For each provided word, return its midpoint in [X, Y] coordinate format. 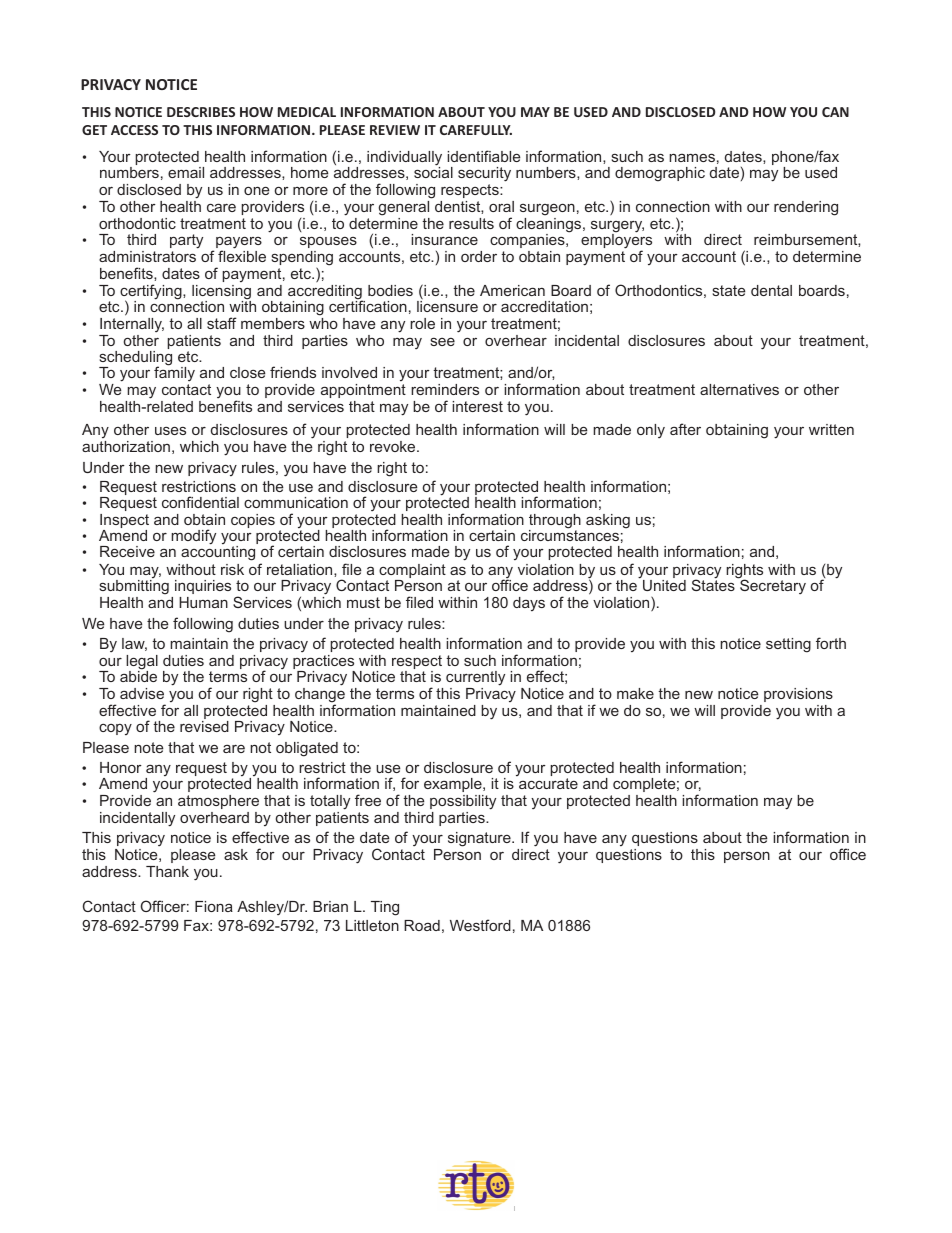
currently [475, 678]
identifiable [483, 156]
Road [422, 925]
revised [204, 726]
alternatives [739, 389]
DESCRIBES [201, 112]
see [443, 342]
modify [193, 537]
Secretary [772, 586]
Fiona [214, 906]
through [555, 522]
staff [222, 323]
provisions [798, 695]
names [692, 157]
